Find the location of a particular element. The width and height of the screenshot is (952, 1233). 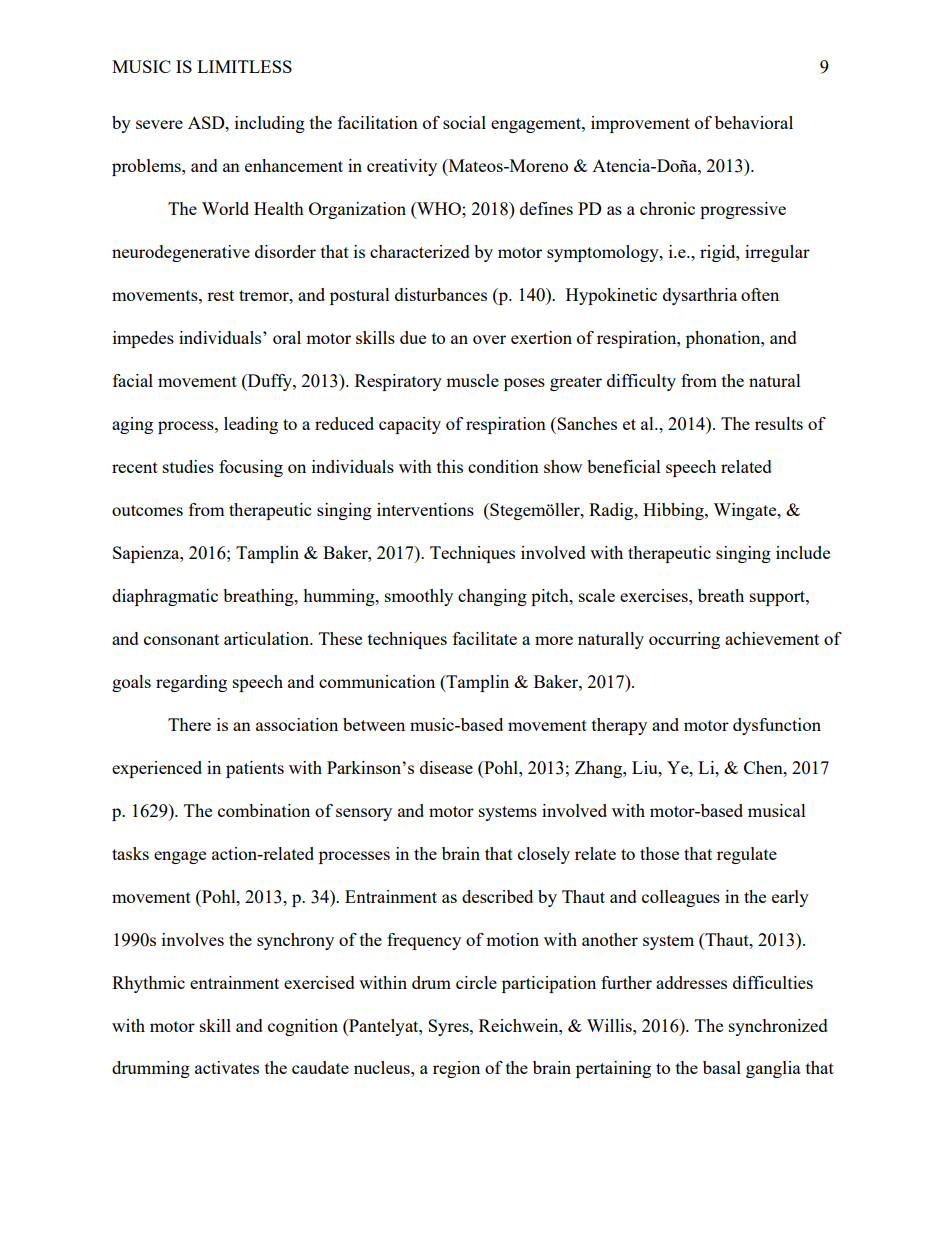

basal is located at coordinates (722, 1067).
